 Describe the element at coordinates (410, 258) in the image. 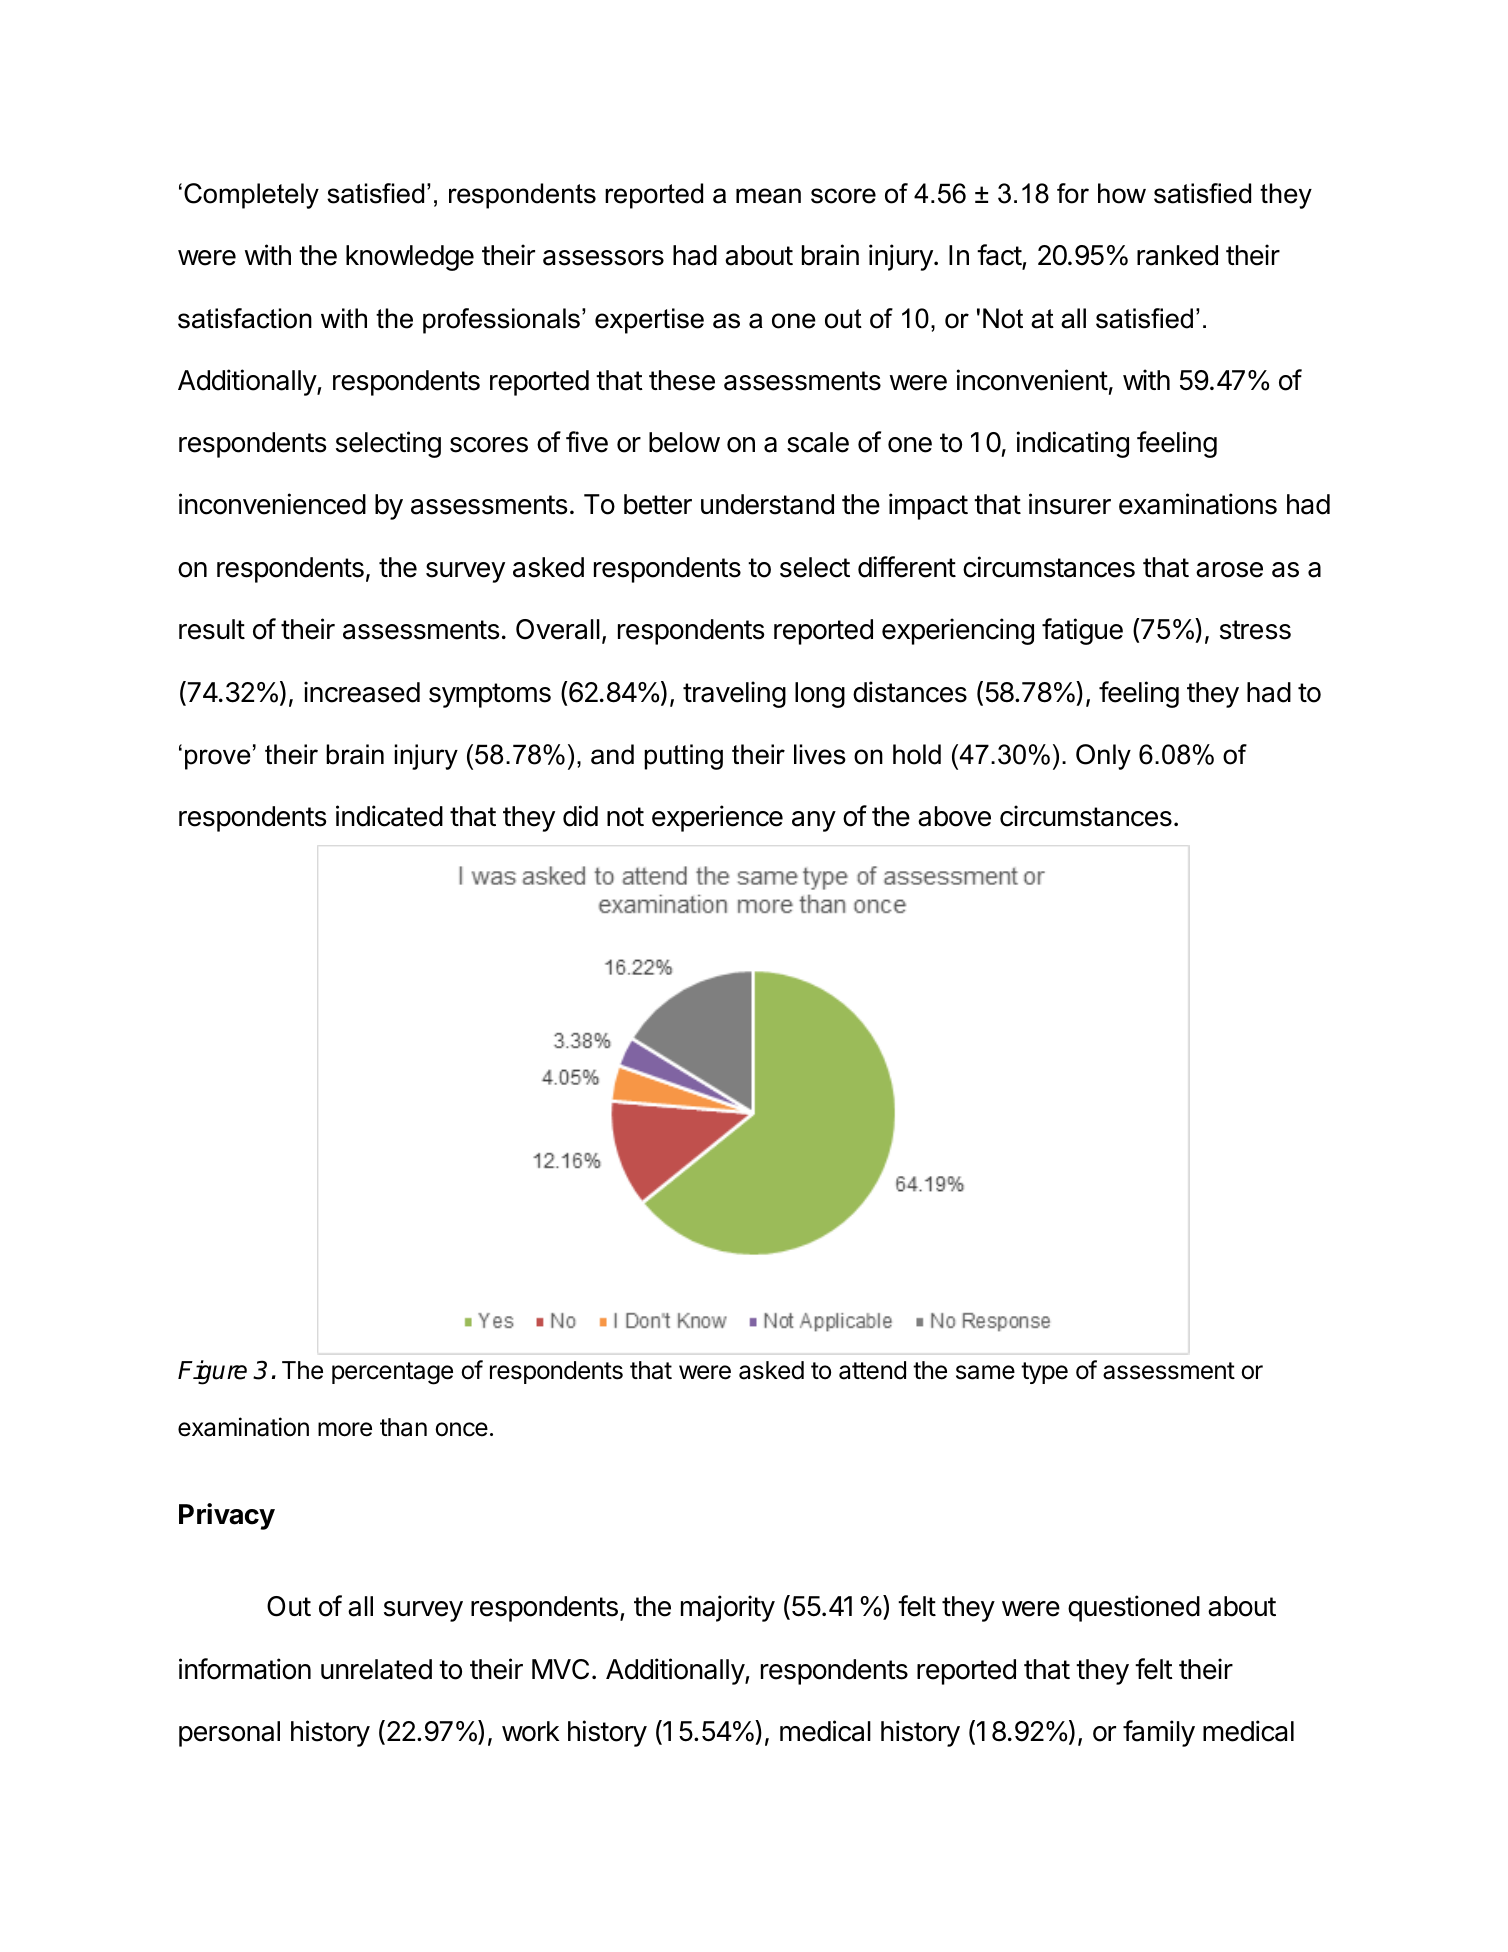

I see `knowledge` at that location.
